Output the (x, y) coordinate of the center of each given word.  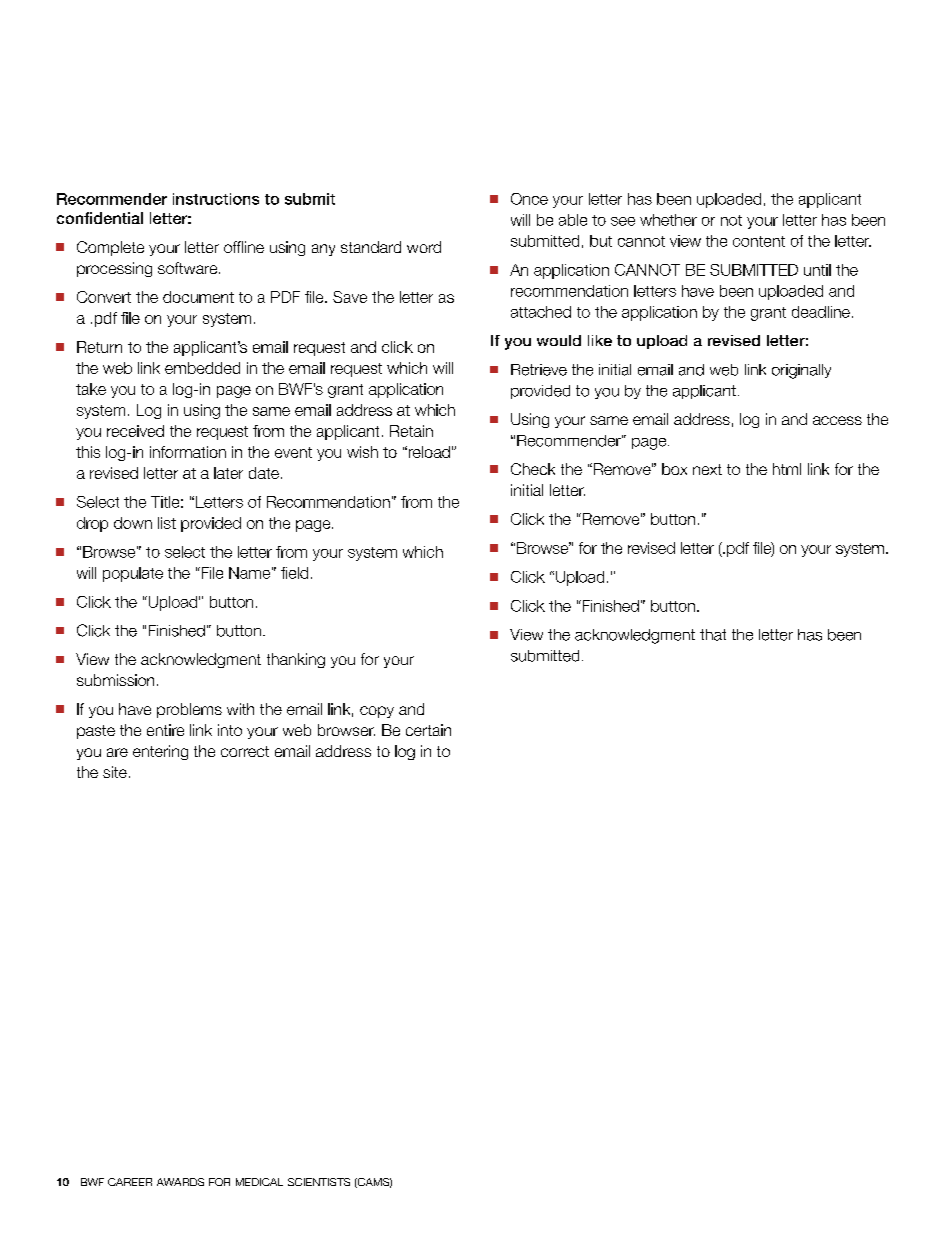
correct (245, 751)
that (713, 635)
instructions (216, 199)
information (188, 452)
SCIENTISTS (319, 1182)
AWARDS (180, 1182)
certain (428, 730)
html (787, 469)
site (115, 772)
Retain (411, 431)
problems (189, 710)
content (759, 241)
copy (377, 712)
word (424, 247)
